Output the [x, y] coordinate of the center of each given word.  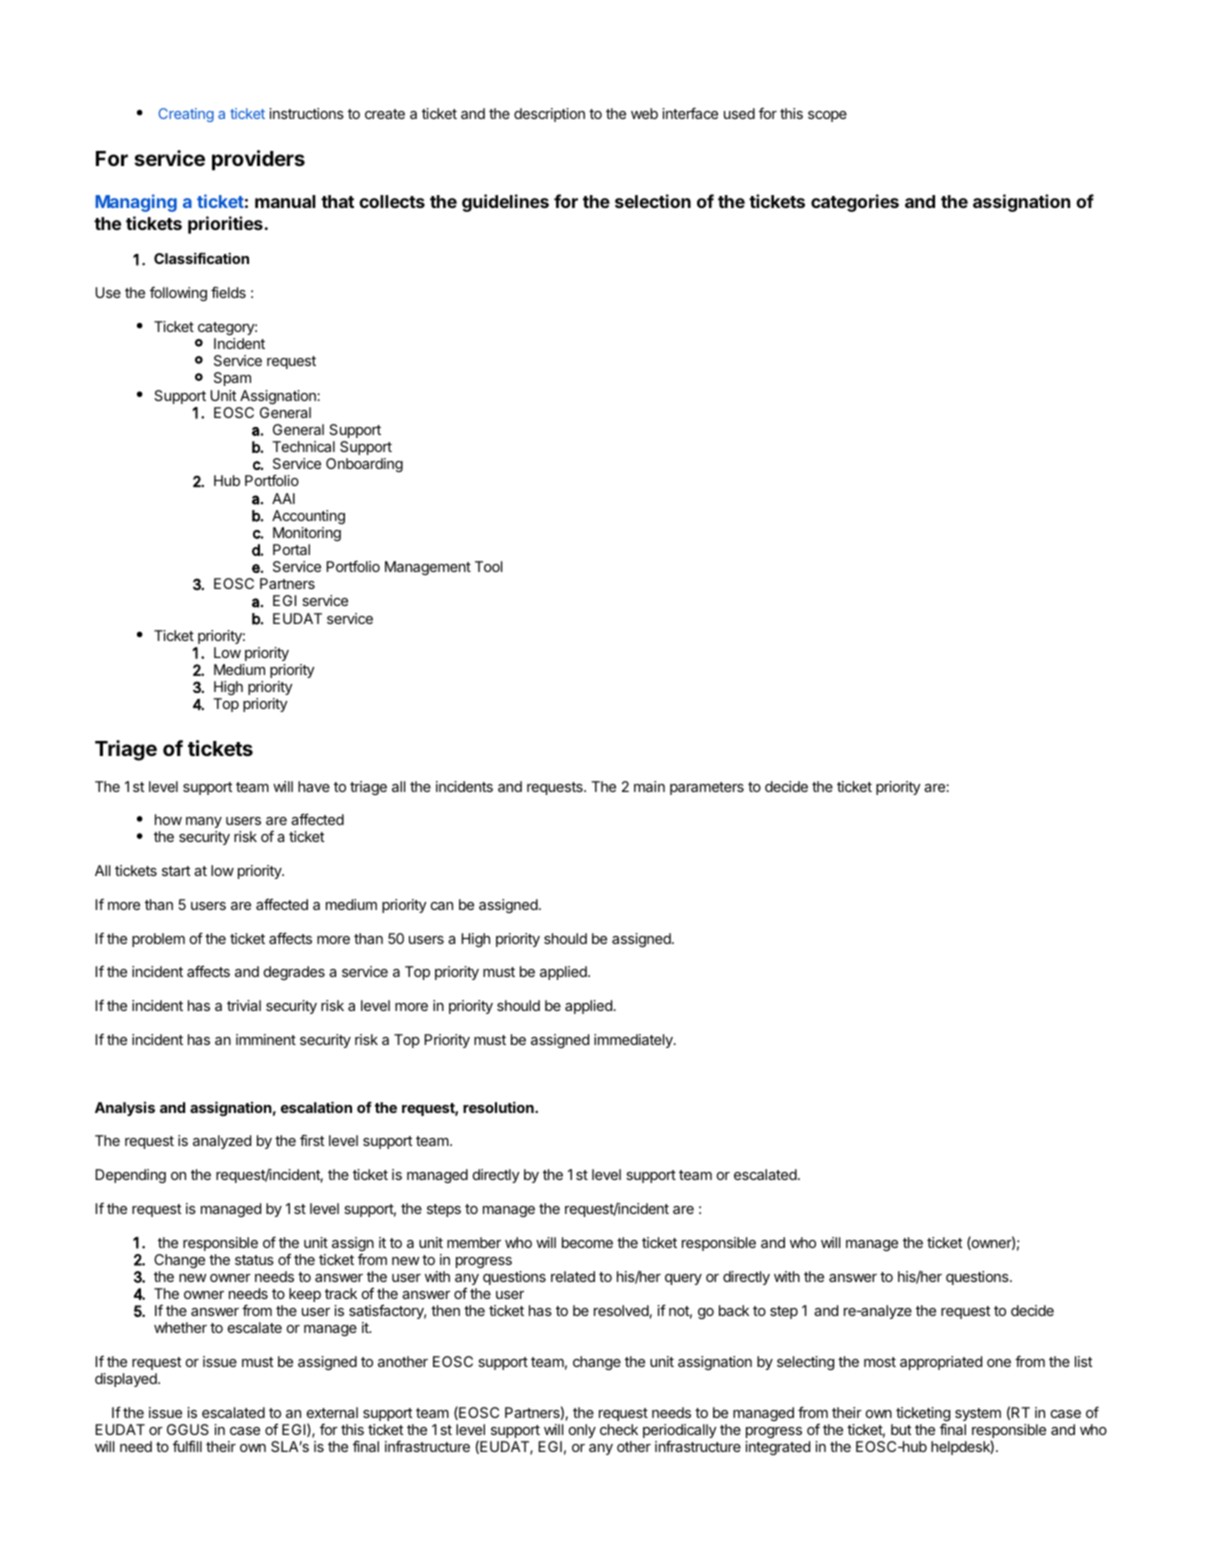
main [649, 786]
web [644, 113]
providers [258, 160]
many [204, 822]
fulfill [187, 1446]
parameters [707, 788]
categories [855, 203]
